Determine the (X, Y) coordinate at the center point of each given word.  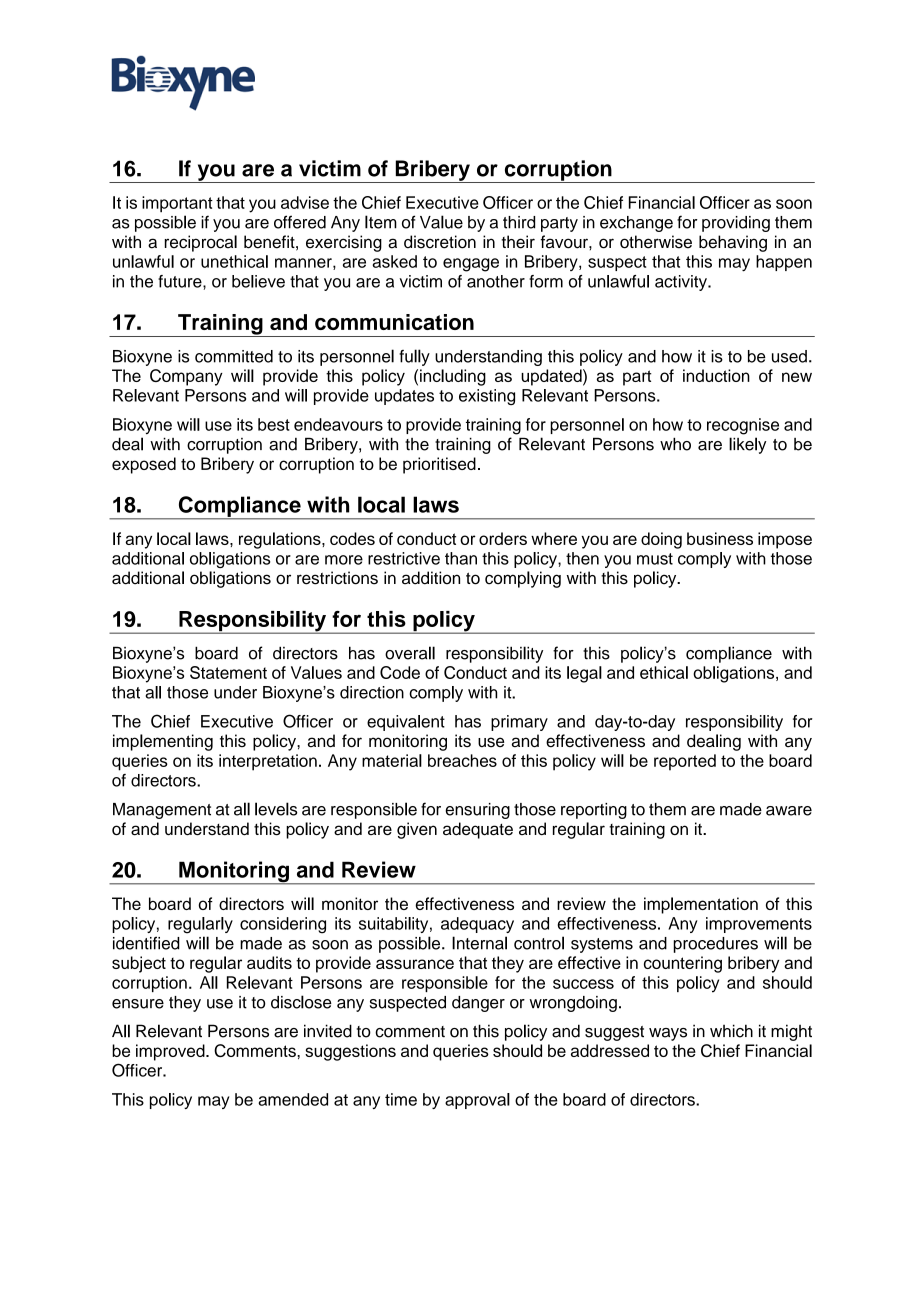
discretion (440, 242)
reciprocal (201, 243)
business (720, 538)
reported (685, 762)
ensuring (477, 811)
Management (162, 811)
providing (736, 224)
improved (171, 1052)
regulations (281, 540)
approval (477, 1101)
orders (503, 538)
